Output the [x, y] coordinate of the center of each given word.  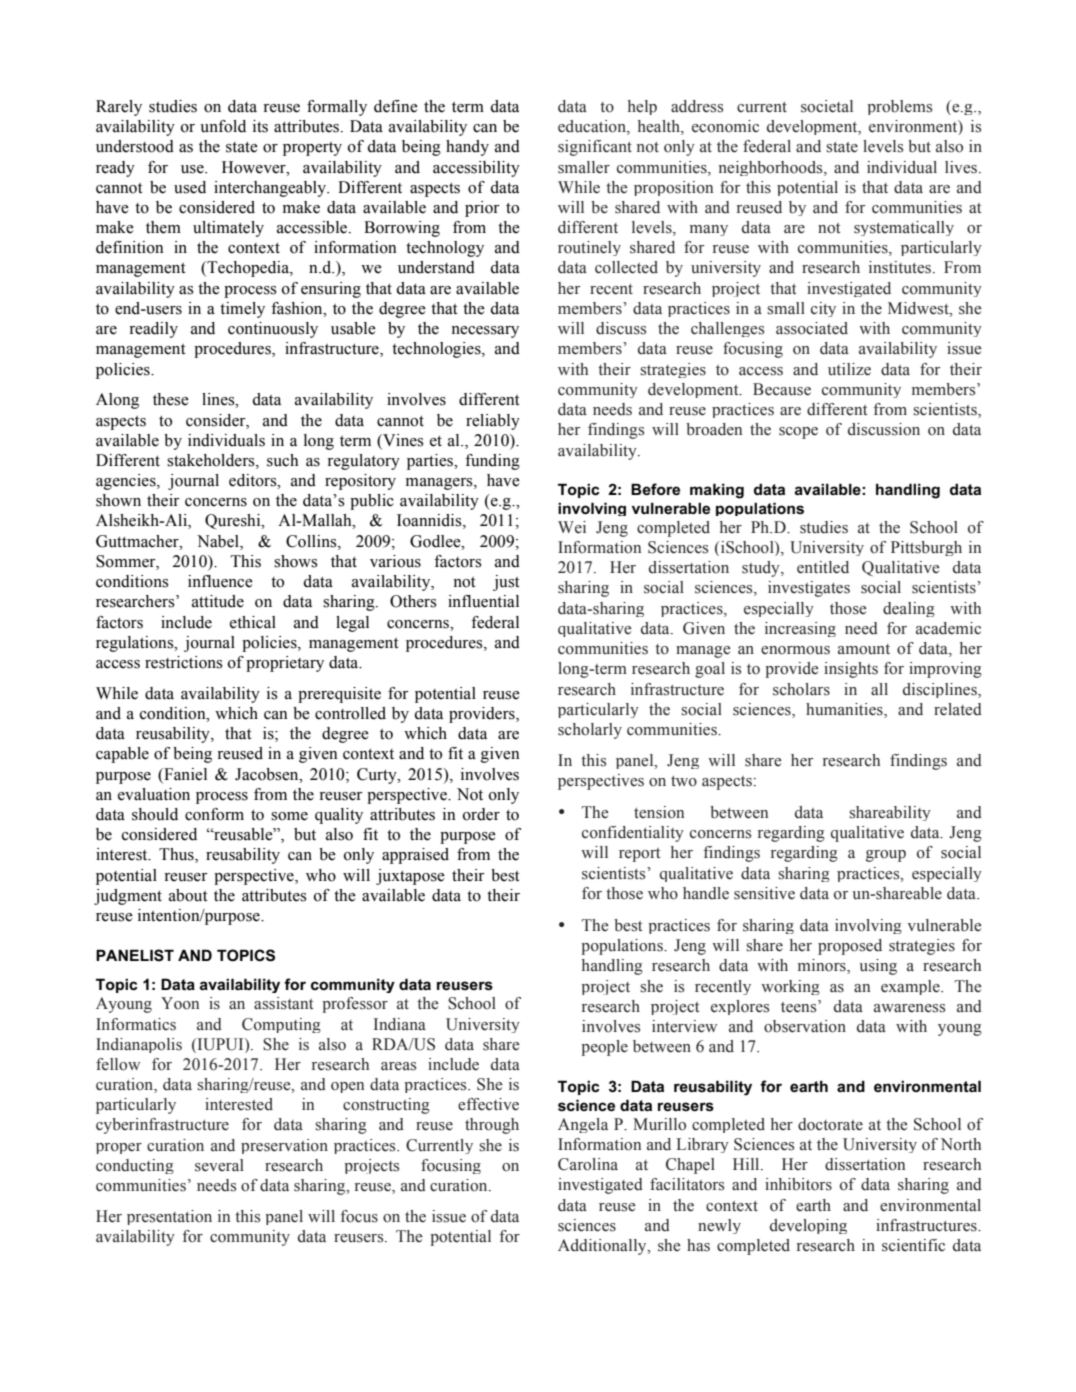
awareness [909, 1008]
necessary [485, 332]
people [604, 1048]
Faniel [184, 774]
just [506, 583]
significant [595, 148]
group [886, 856]
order [481, 814]
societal [827, 106]
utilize [849, 369]
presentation [169, 1217]
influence [220, 581]
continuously [273, 330]
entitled [823, 567]
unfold [223, 126]
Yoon [180, 1003]
